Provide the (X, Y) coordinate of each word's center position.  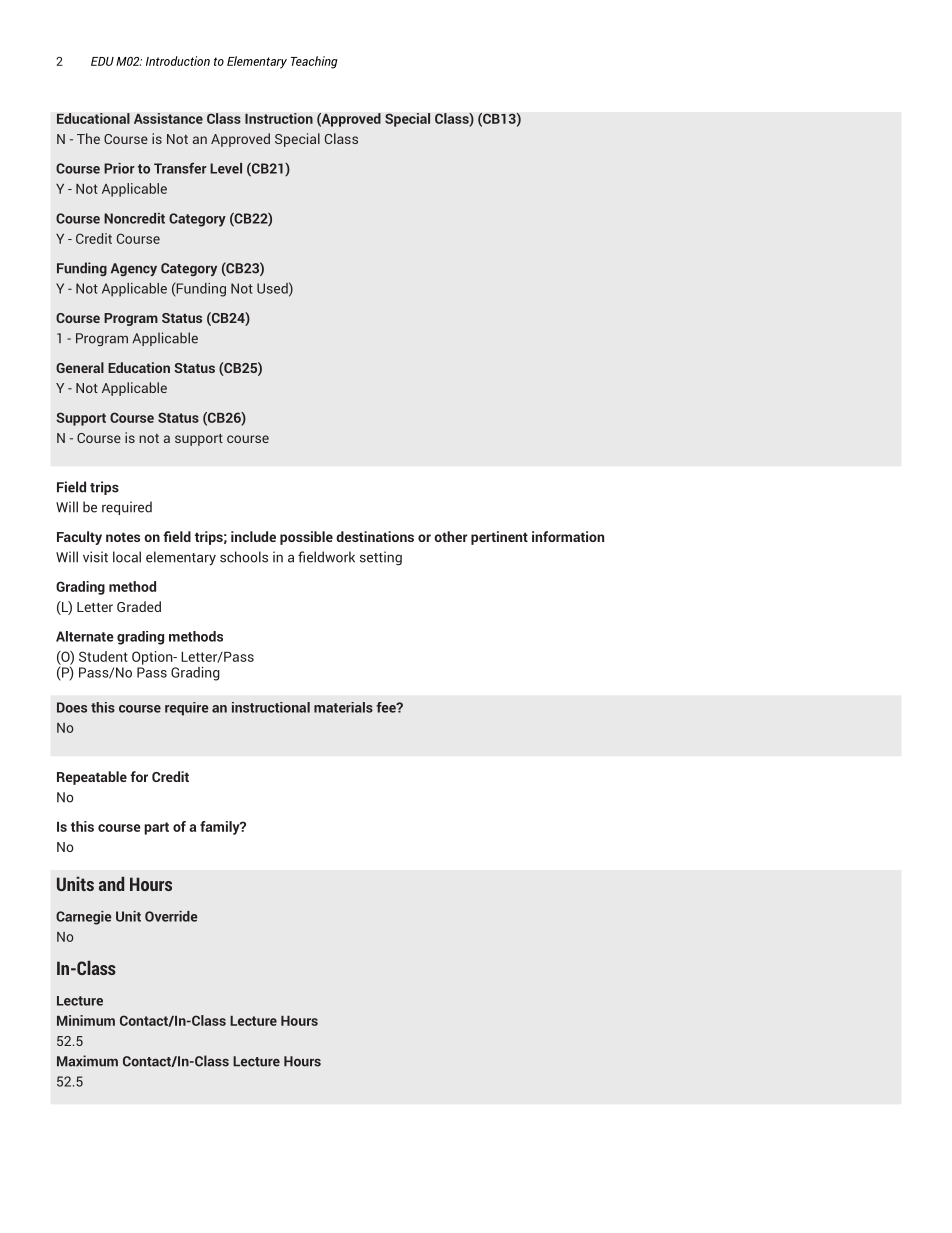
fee (387, 707)
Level (226, 168)
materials (343, 707)
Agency (134, 269)
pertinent (499, 538)
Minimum (86, 1020)
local (127, 557)
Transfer (180, 168)
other (451, 536)
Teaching (314, 62)
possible (306, 538)
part (156, 828)
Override (171, 916)
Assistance (168, 118)
